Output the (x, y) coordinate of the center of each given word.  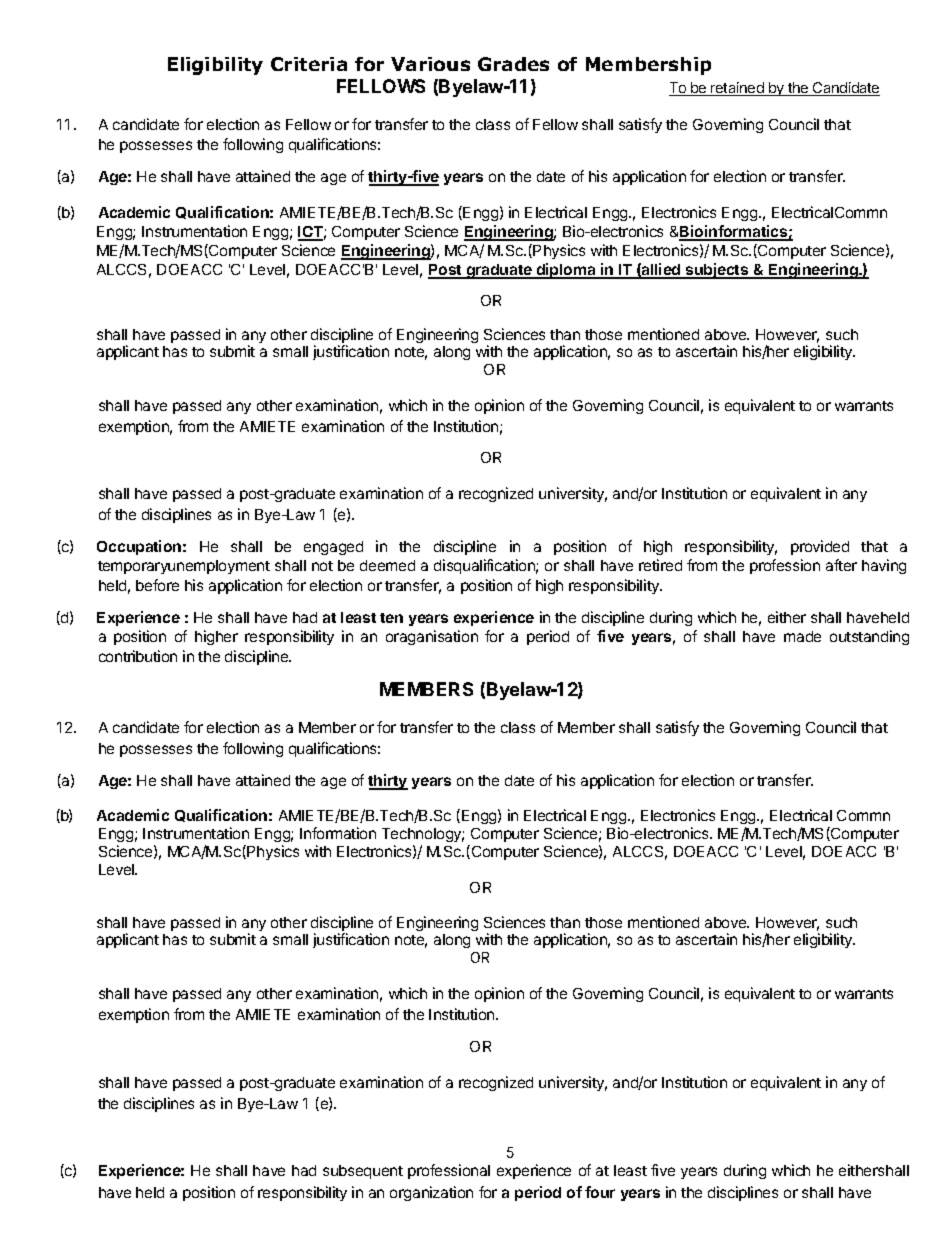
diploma (566, 271)
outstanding (869, 637)
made (802, 636)
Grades (513, 64)
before (157, 585)
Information (338, 833)
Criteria (309, 64)
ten (391, 618)
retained (738, 89)
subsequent (363, 1172)
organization (431, 1193)
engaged (333, 548)
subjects (717, 271)
